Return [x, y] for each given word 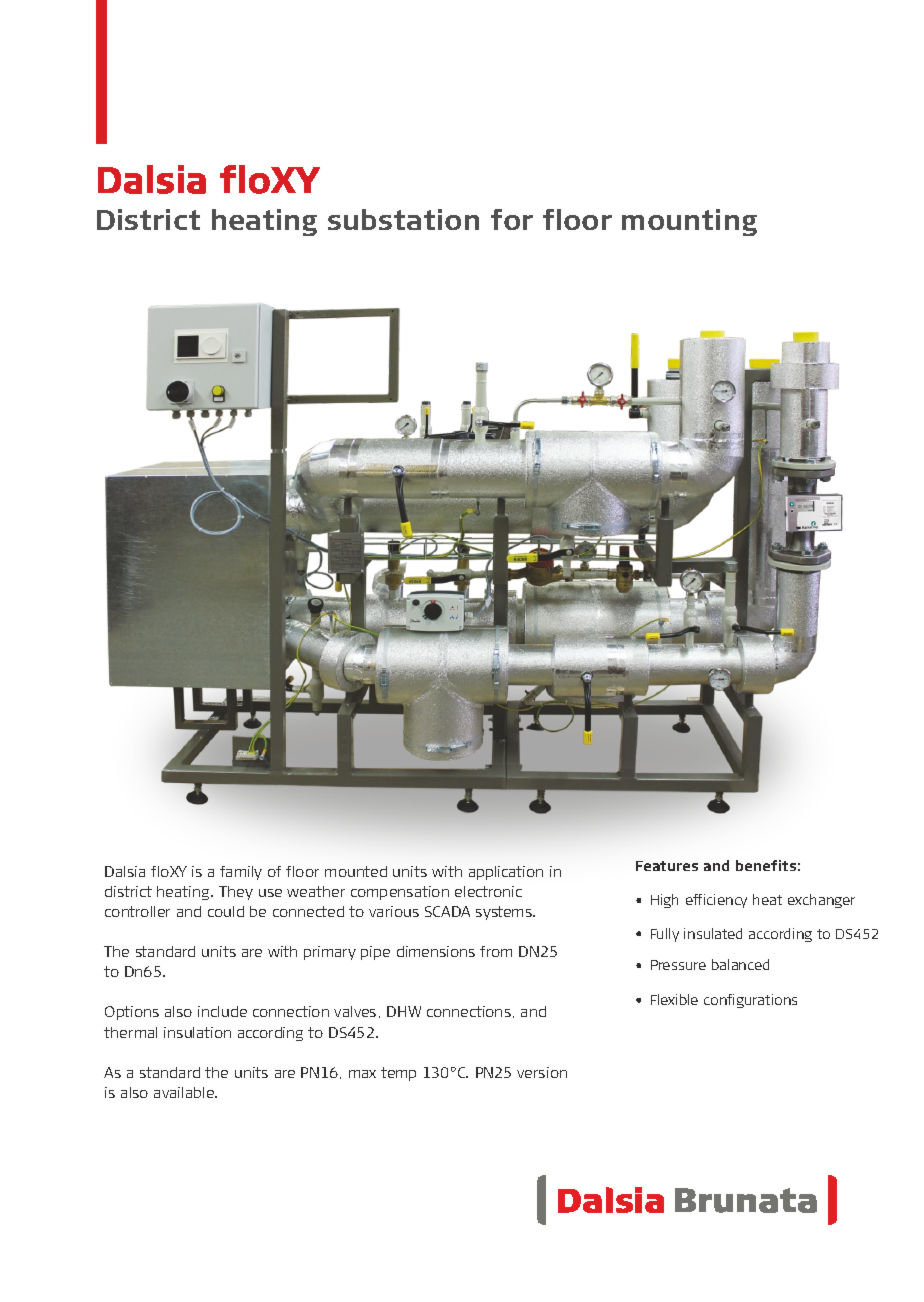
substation [403, 219]
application [506, 873]
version [542, 1072]
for [512, 219]
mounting [689, 222]
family [241, 873]
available [185, 1092]
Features [667, 866]
